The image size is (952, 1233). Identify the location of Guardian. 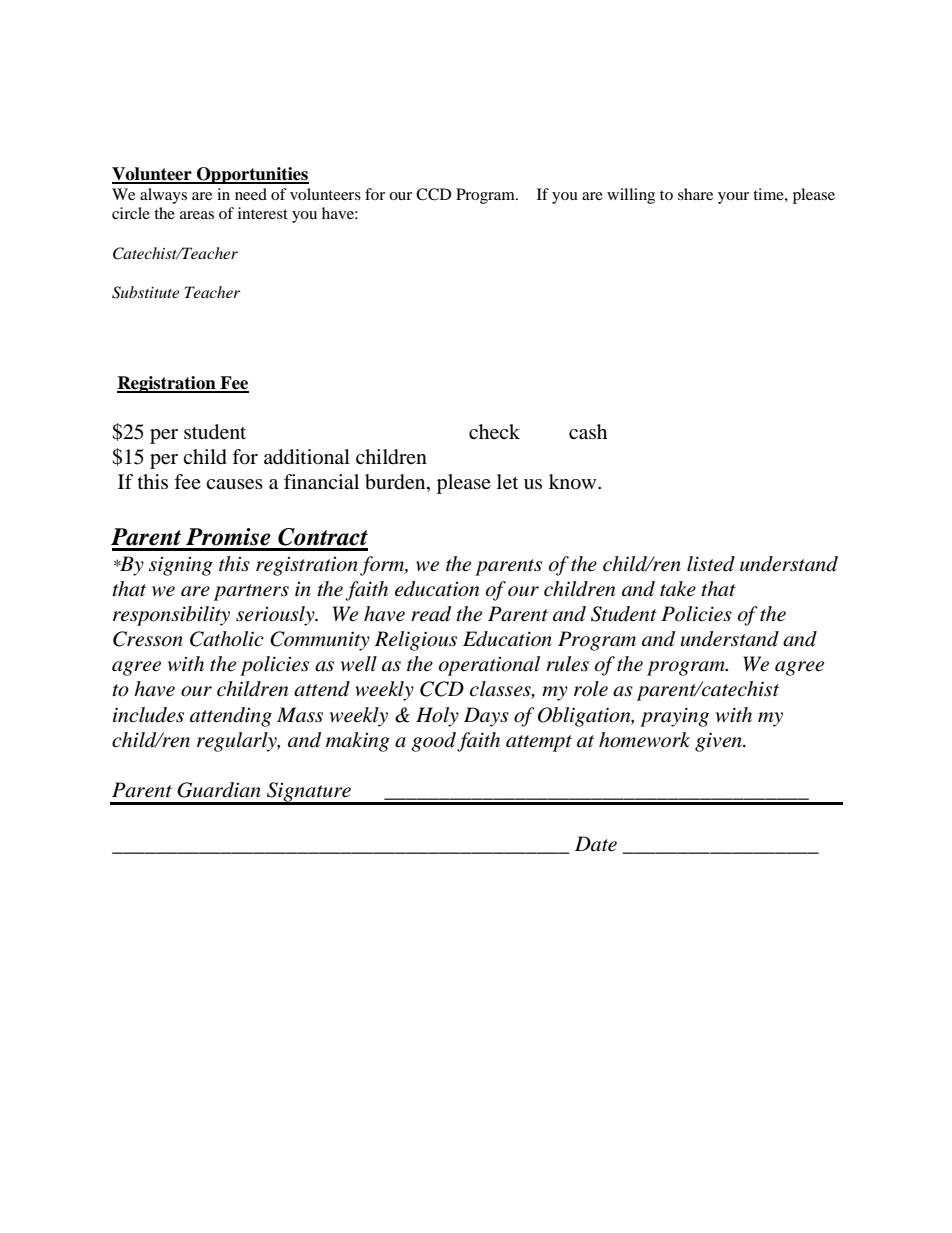
(219, 790).
